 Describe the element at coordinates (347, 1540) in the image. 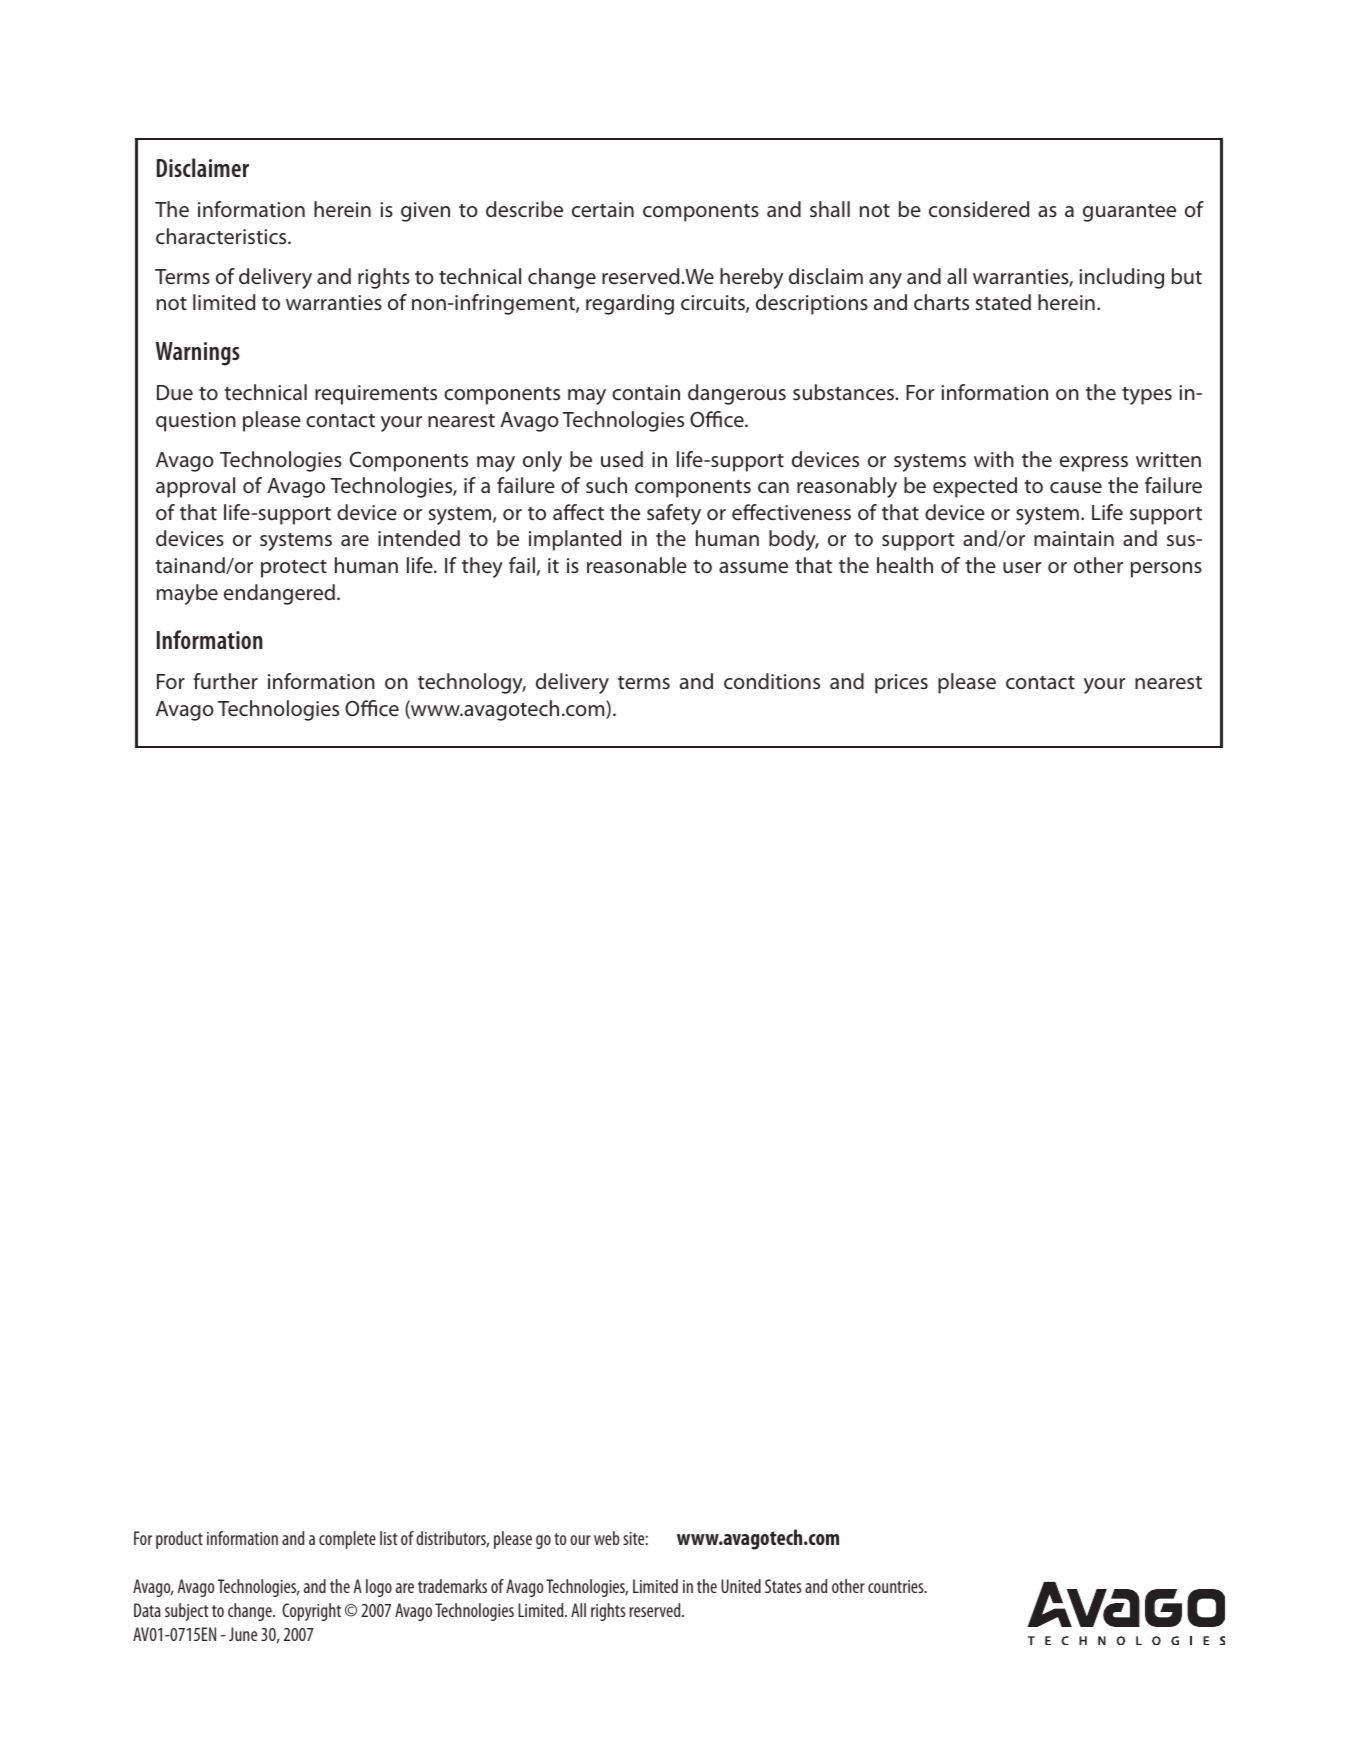

I see `complete` at that location.
